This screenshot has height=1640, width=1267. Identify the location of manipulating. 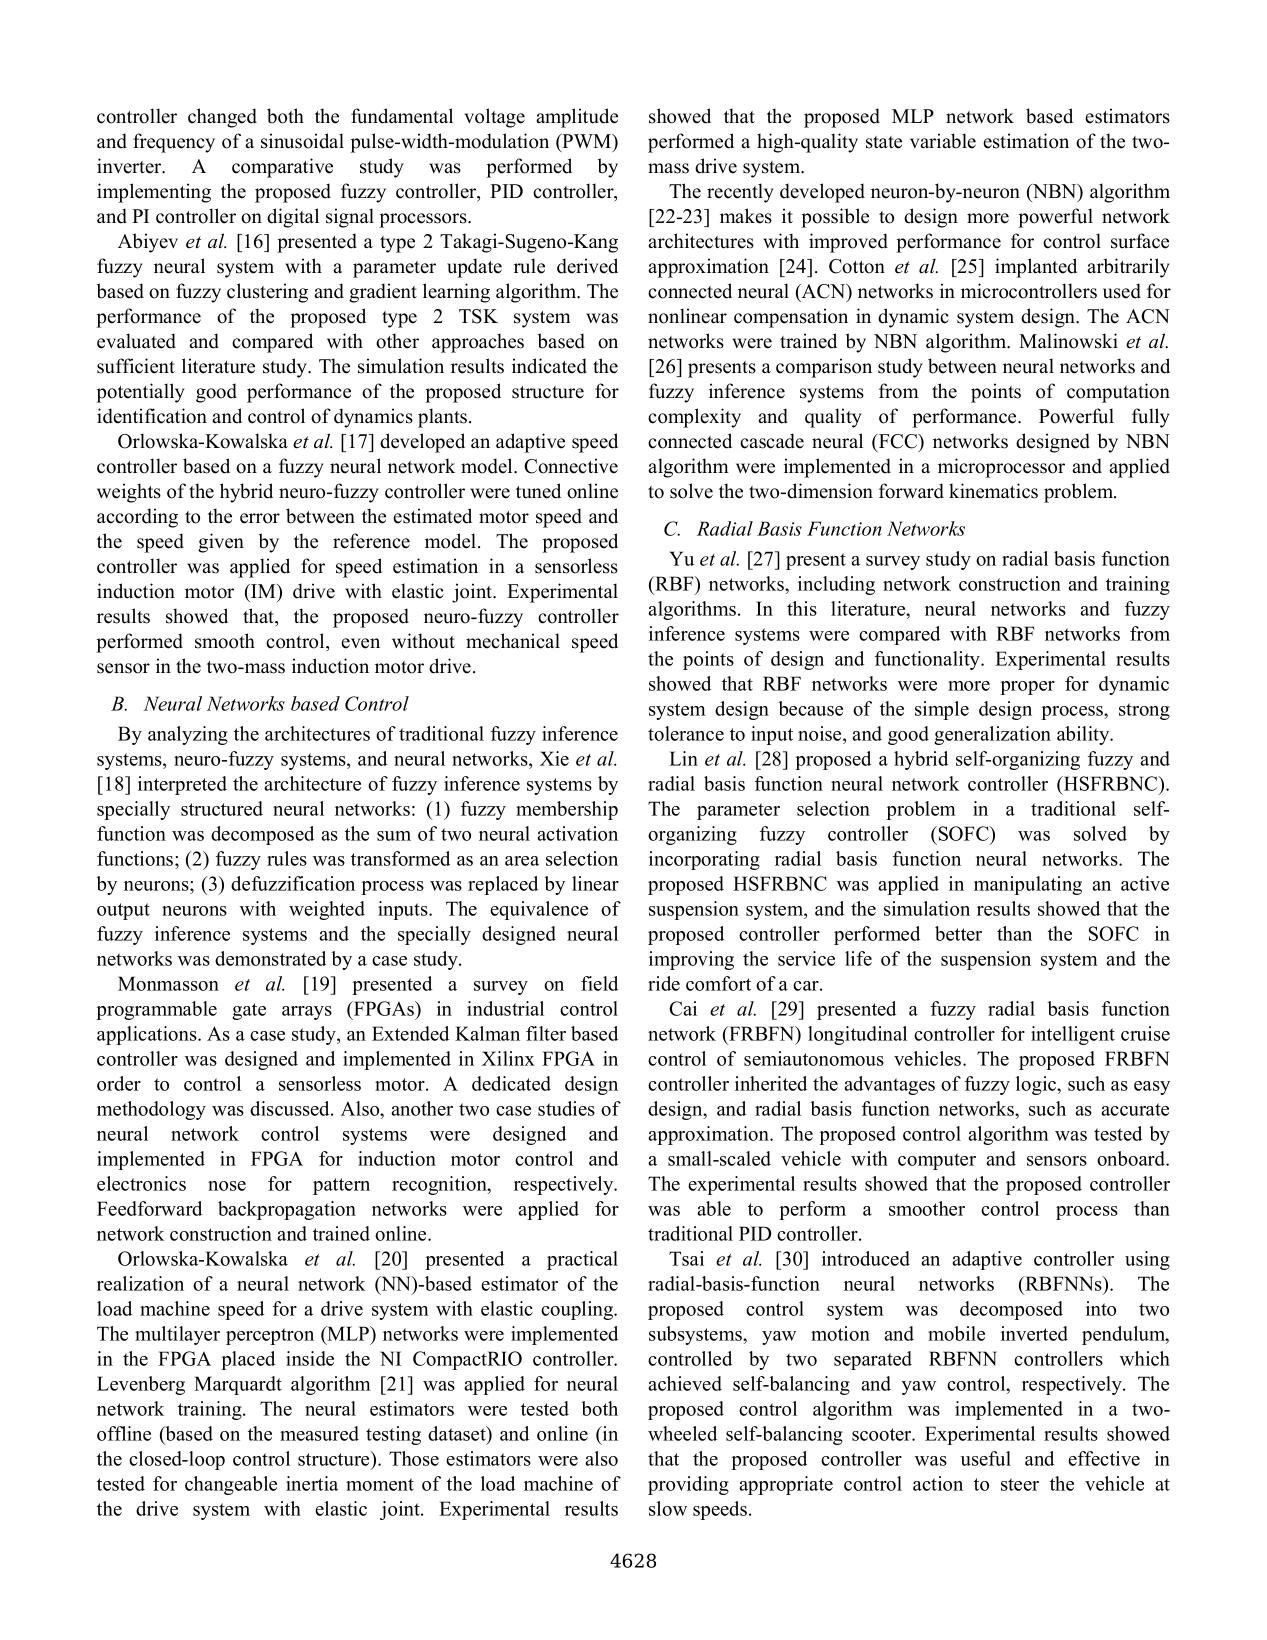
(1028, 885).
